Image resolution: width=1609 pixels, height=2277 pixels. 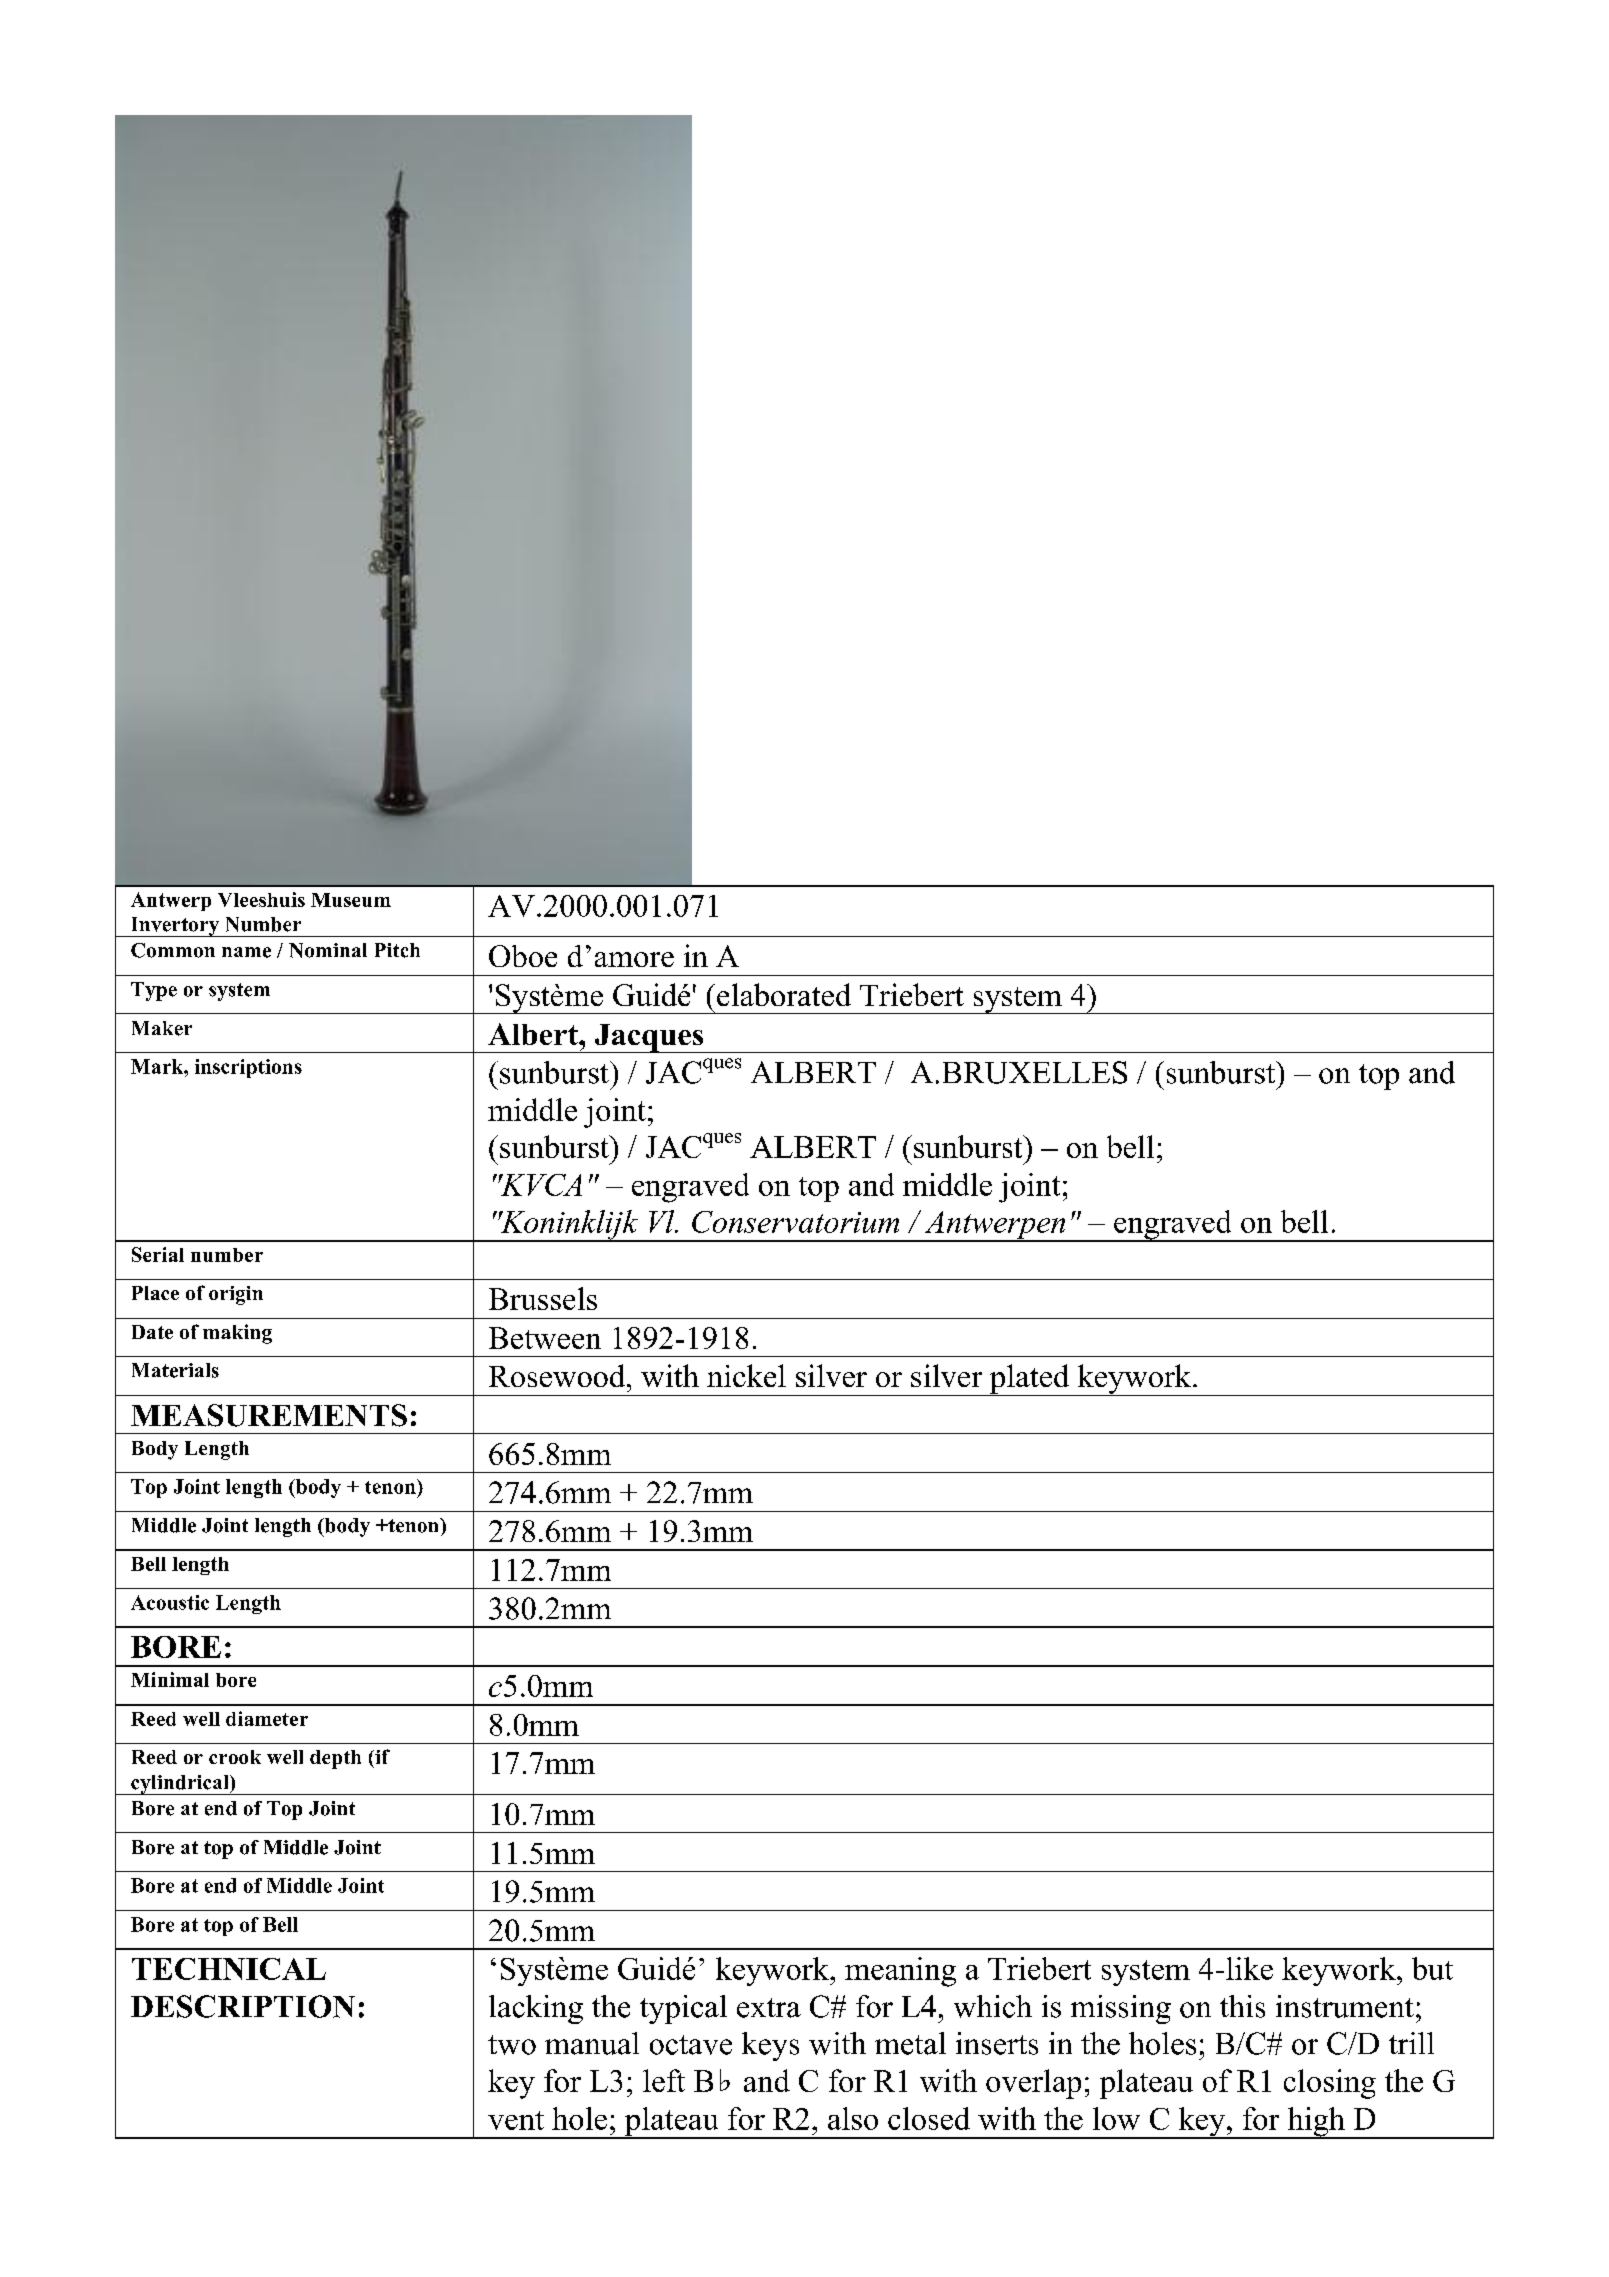 I want to click on elaborated, so click(x=784, y=994).
